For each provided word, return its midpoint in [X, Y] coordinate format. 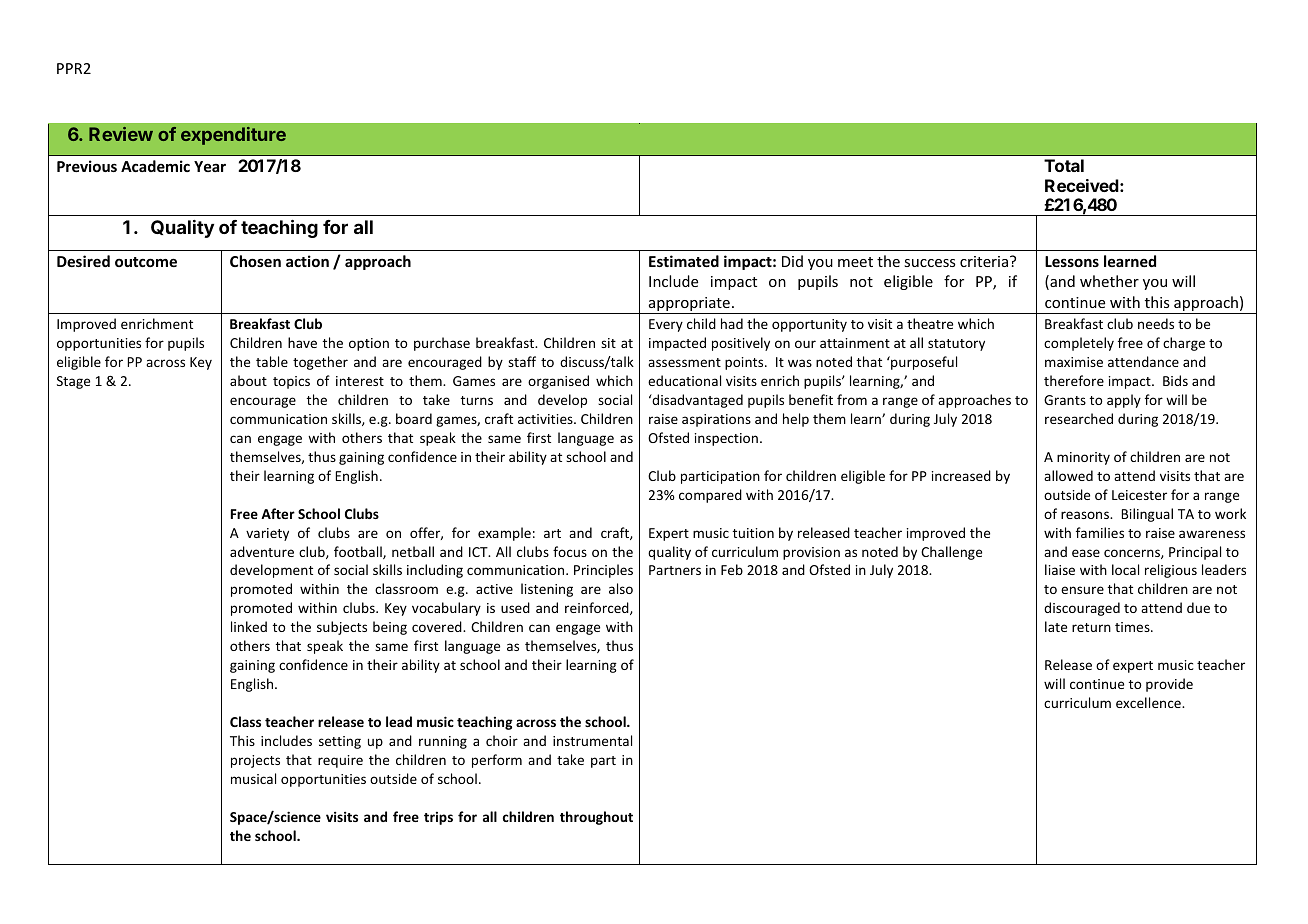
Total [1064, 165]
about [248, 380]
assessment [684, 362]
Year [210, 166]
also [621, 588]
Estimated [684, 261]
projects [255, 761]
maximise [1074, 362]
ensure [1082, 590]
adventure [262, 551]
